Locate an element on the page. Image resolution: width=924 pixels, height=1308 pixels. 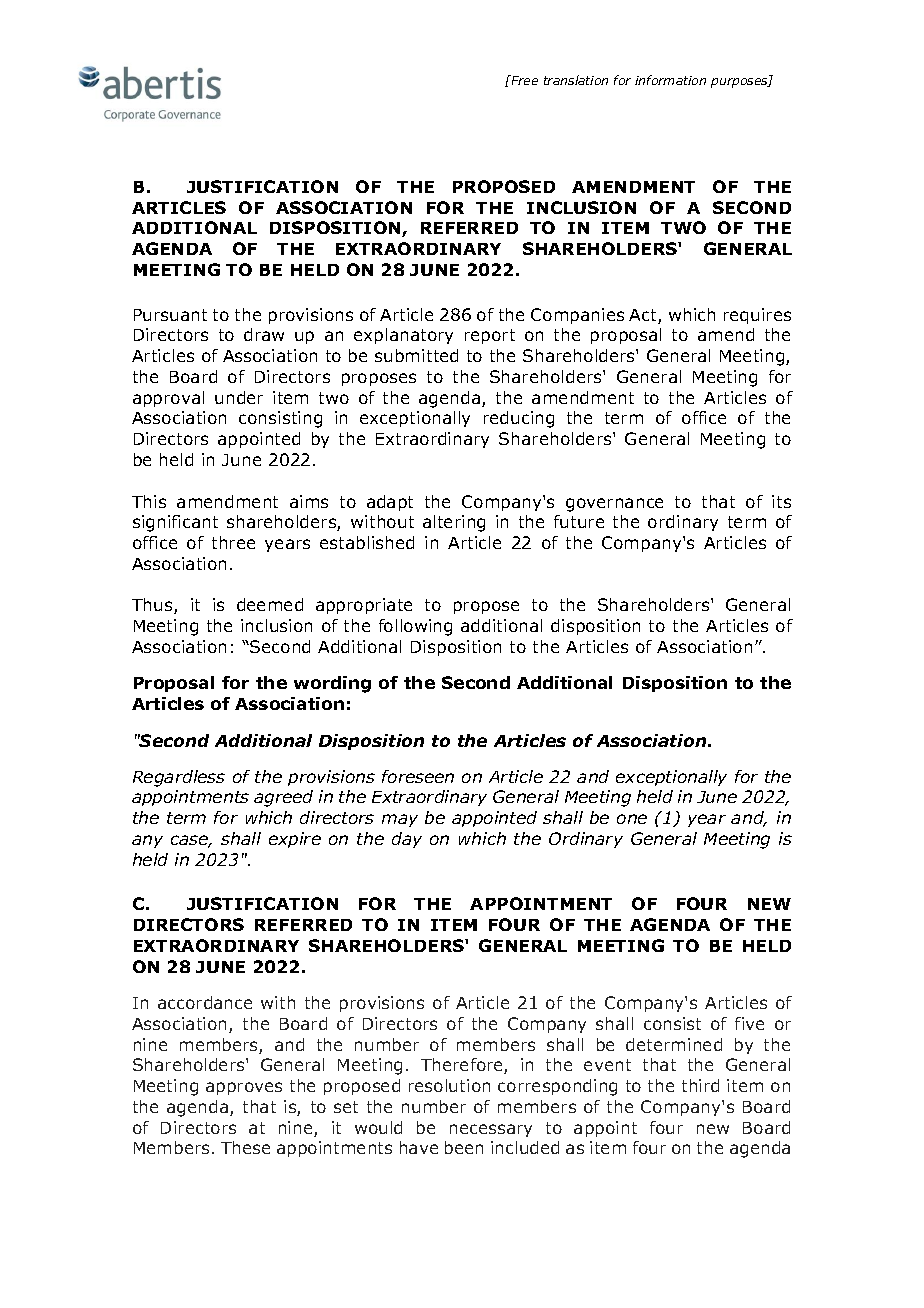
approves is located at coordinates (244, 1088).
